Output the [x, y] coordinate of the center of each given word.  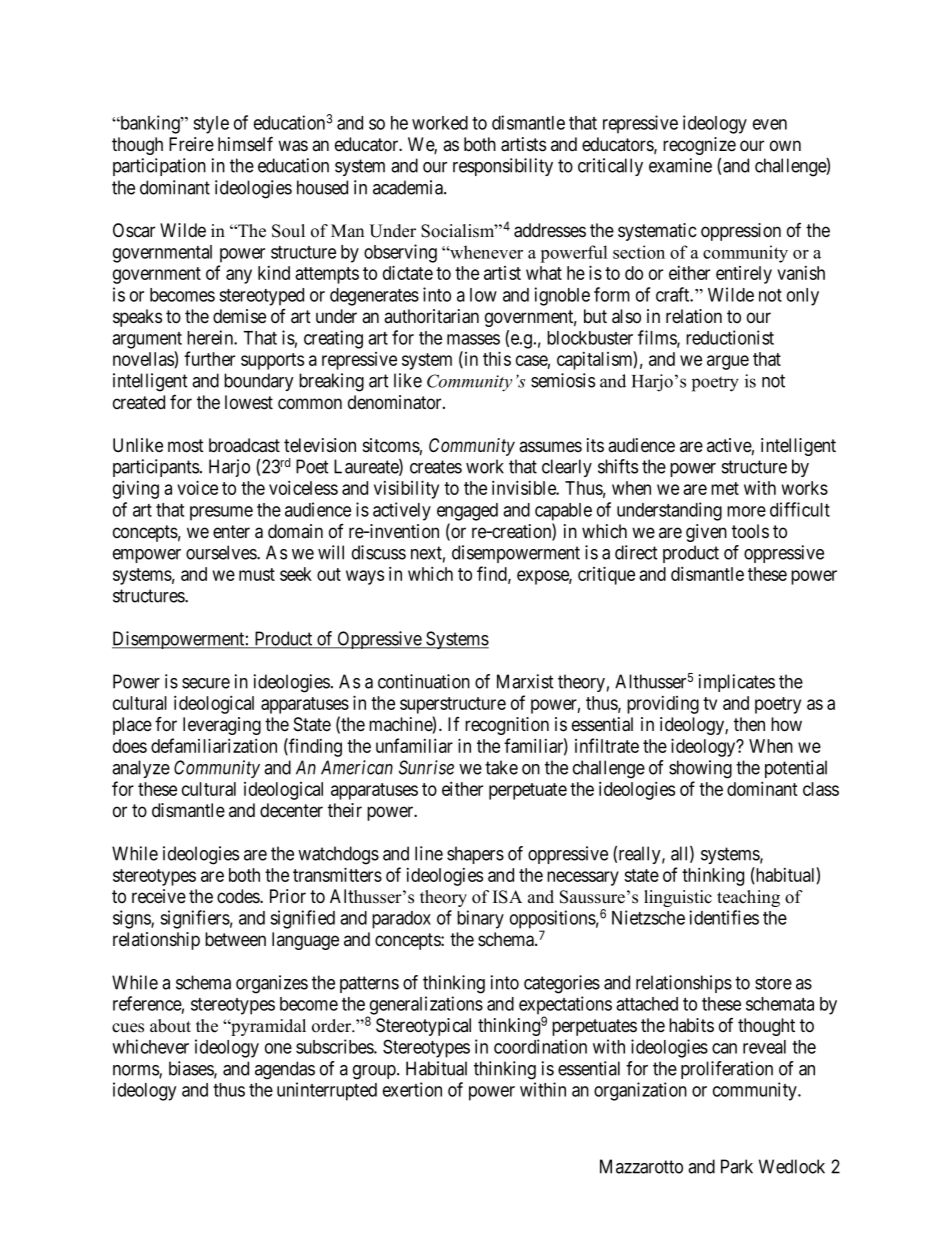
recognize [699, 146]
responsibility [503, 167]
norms [136, 1071]
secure [206, 683]
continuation [424, 681]
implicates [737, 683]
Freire [191, 144]
